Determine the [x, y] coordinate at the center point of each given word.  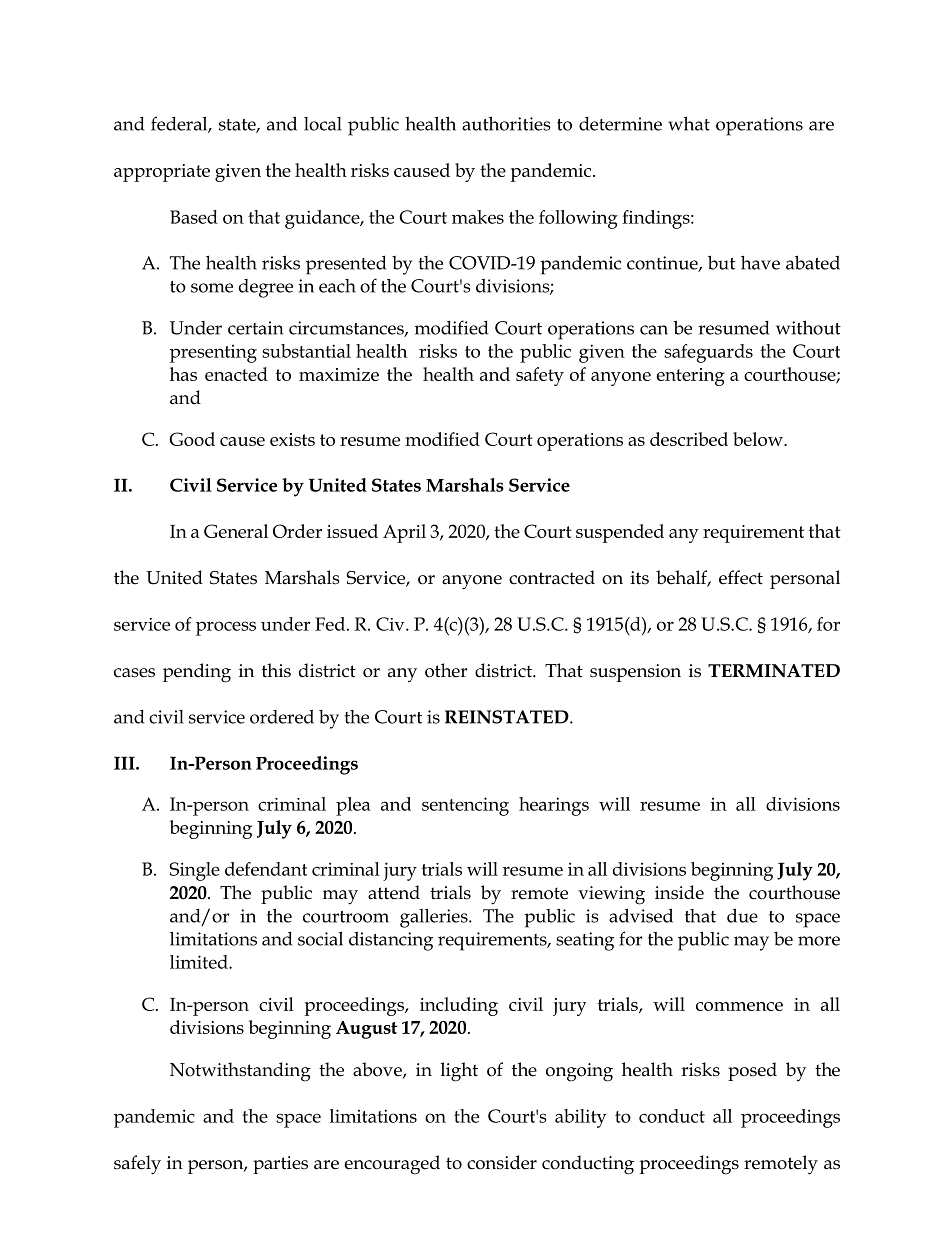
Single [194, 871]
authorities [506, 123]
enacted [236, 374]
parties [280, 1165]
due [742, 915]
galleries [435, 918]
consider [502, 1162]
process [226, 628]
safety [540, 376]
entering [690, 377]
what [689, 123]
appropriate [162, 173]
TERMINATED [774, 670]
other [446, 670]
